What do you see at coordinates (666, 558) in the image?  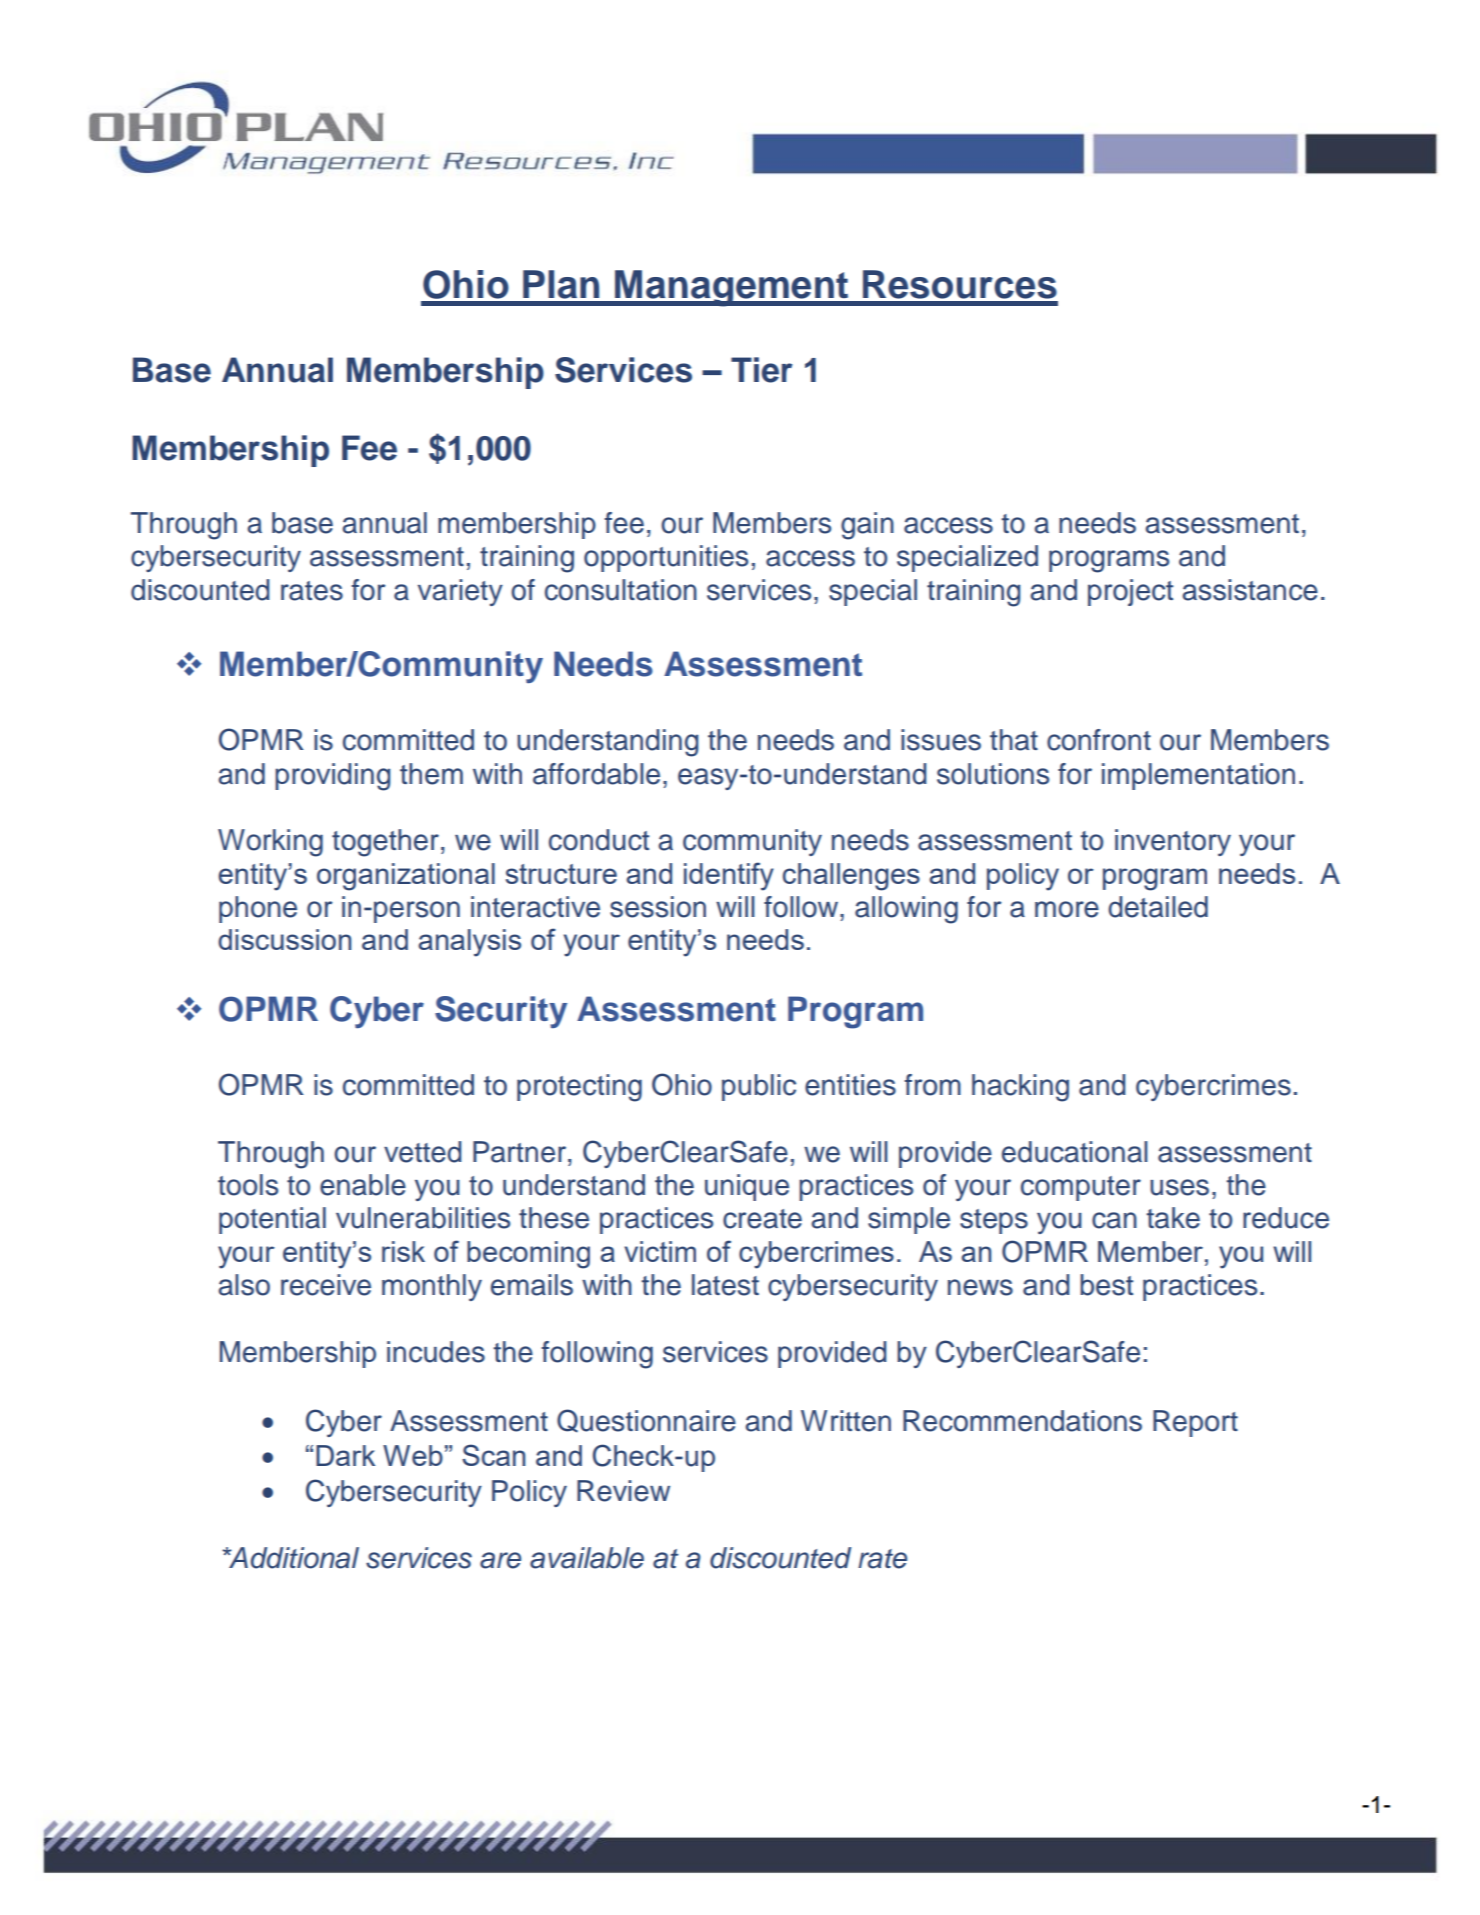 I see `opportunities` at bounding box center [666, 558].
